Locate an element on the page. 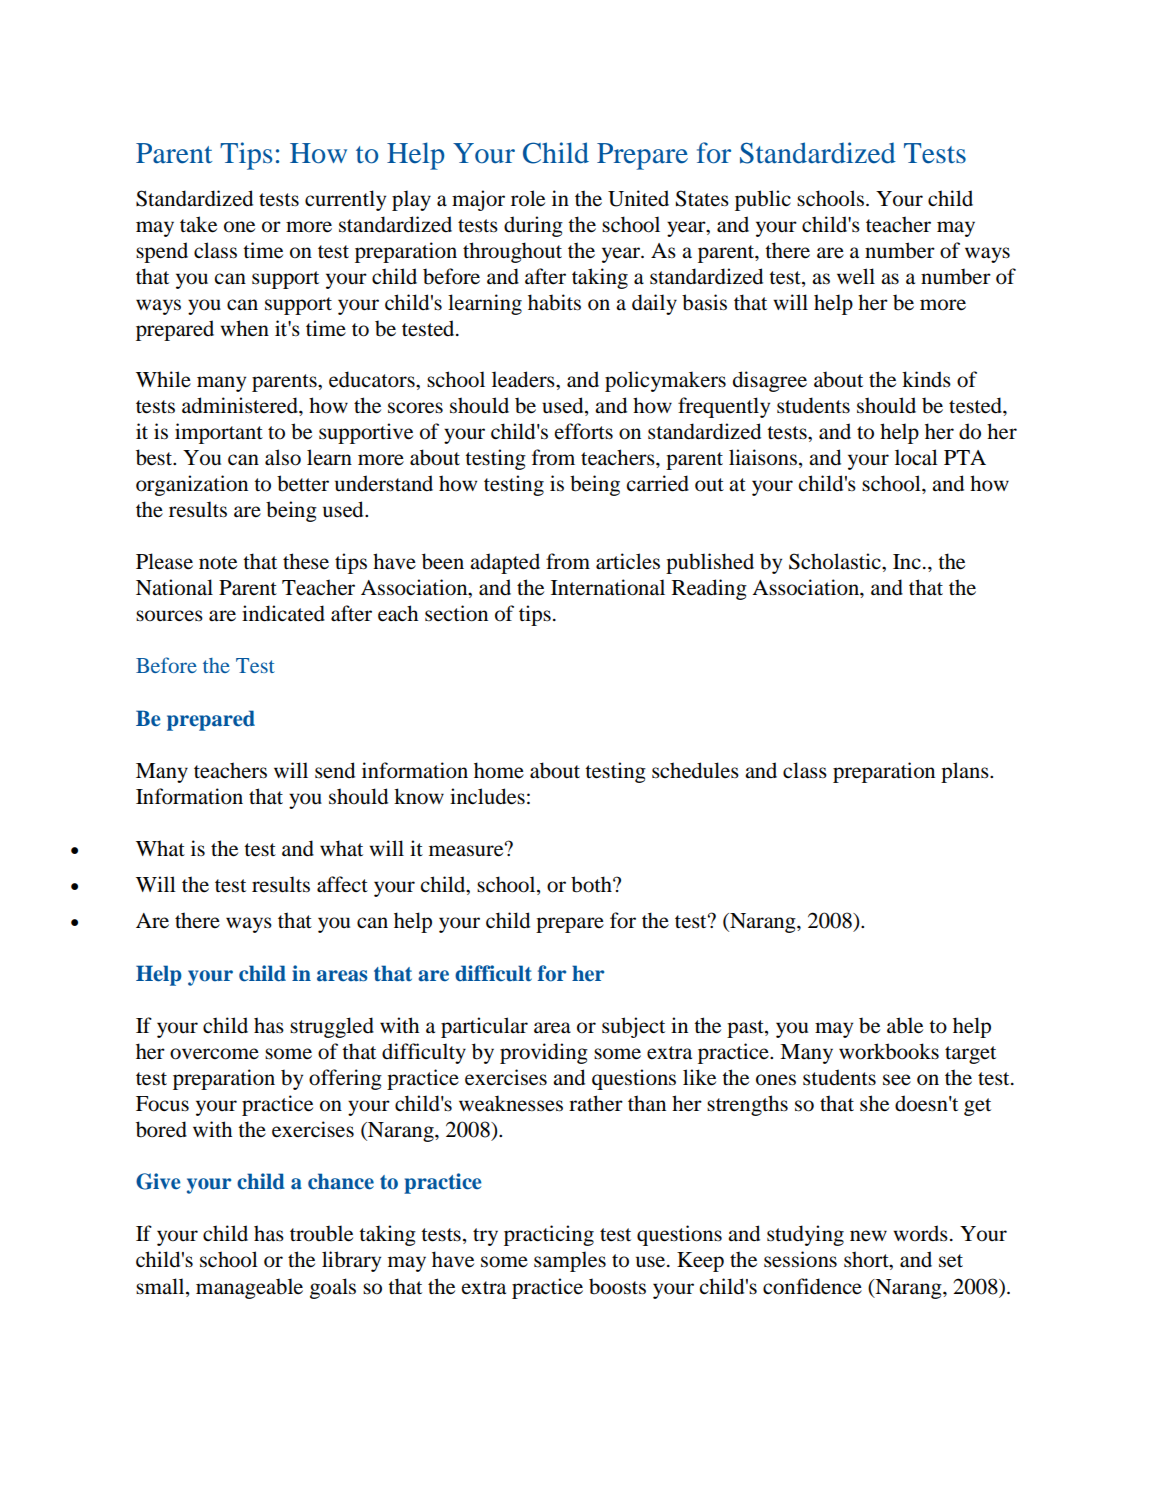 This image has height=1492, width=1153. during is located at coordinates (533, 226).
